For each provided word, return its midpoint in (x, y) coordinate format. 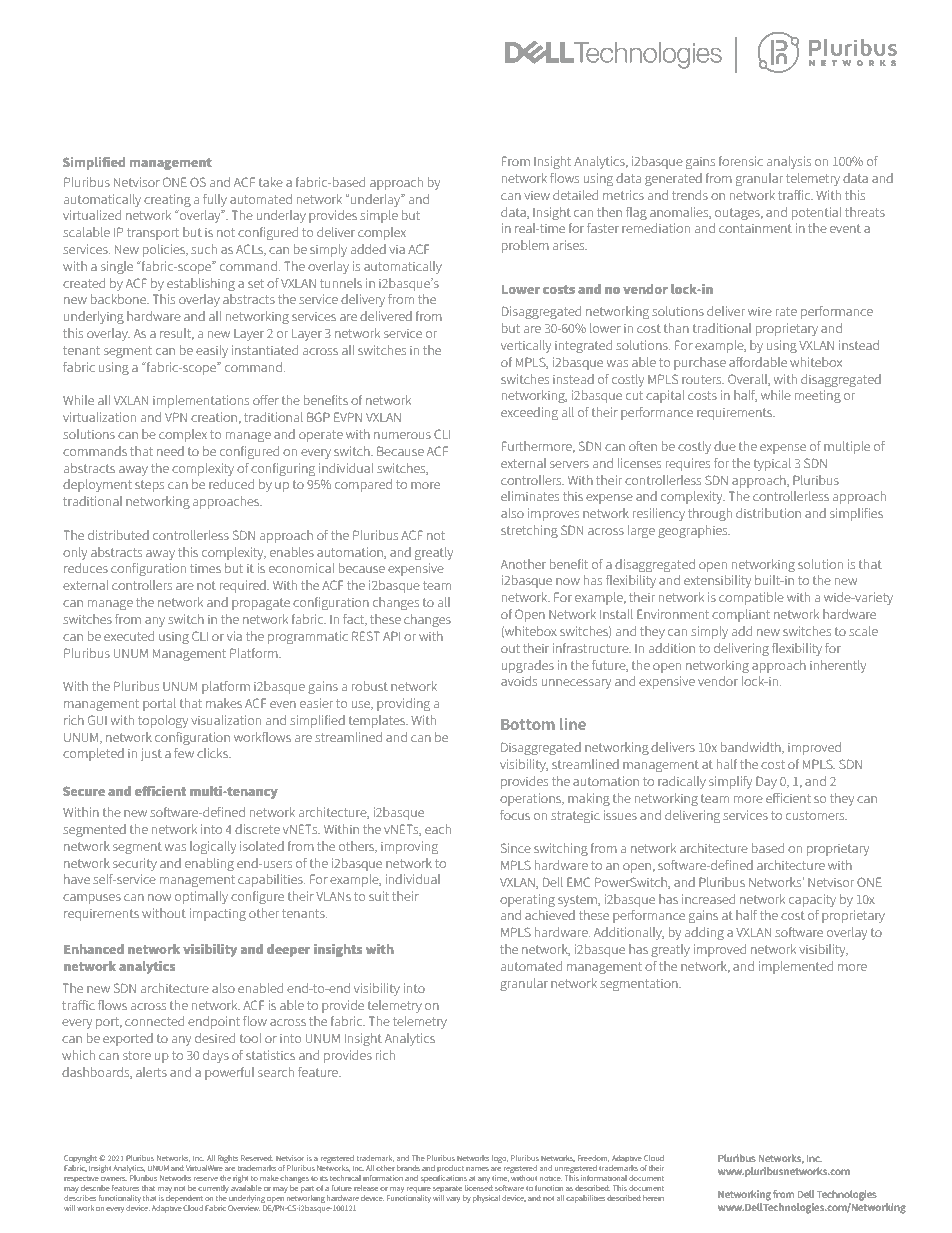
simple (379, 216)
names (477, 1169)
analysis (789, 162)
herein (653, 1198)
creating (167, 200)
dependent (184, 1198)
